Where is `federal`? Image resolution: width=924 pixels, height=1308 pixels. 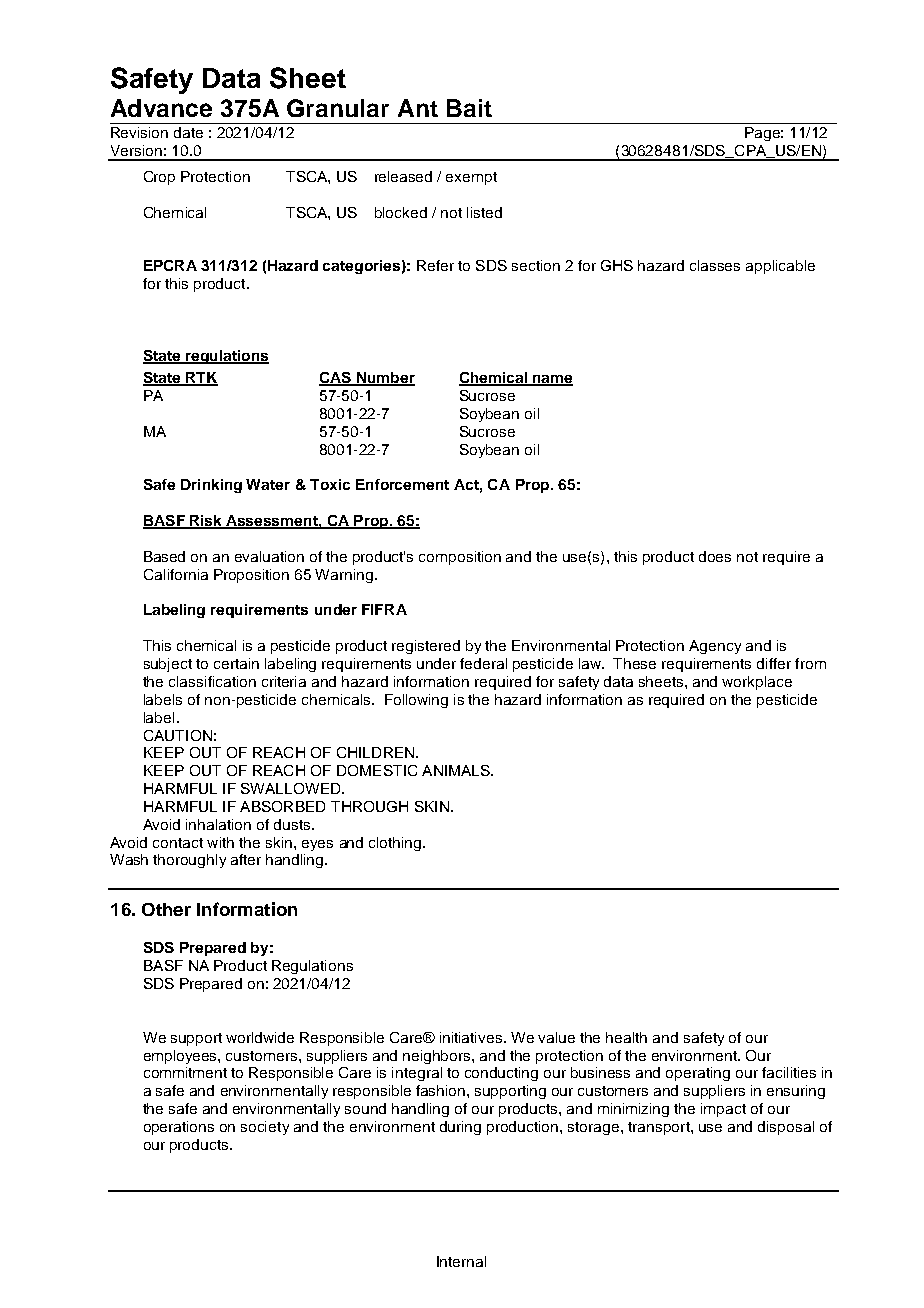
federal is located at coordinates (483, 663).
